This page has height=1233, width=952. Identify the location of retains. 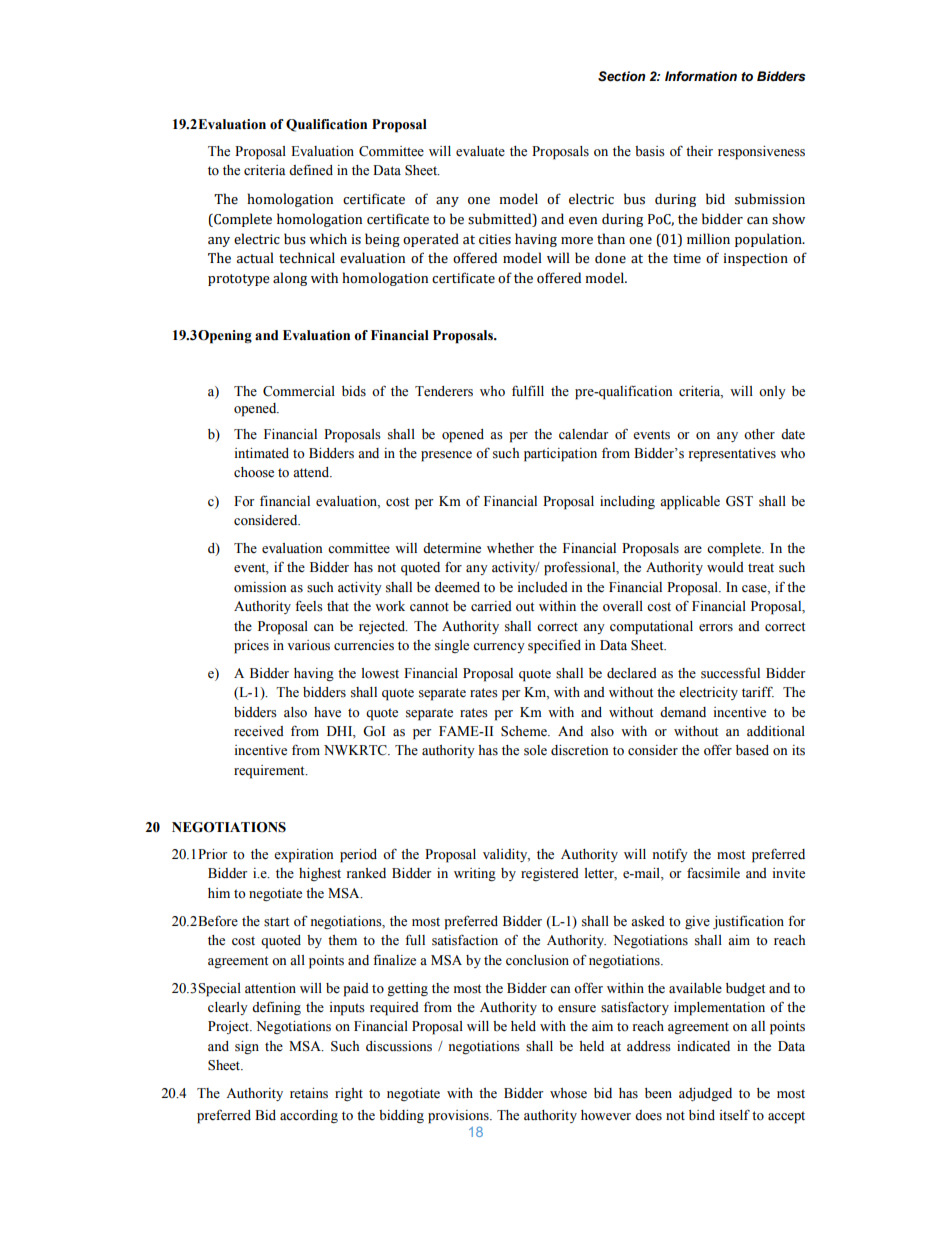
(309, 1093).
